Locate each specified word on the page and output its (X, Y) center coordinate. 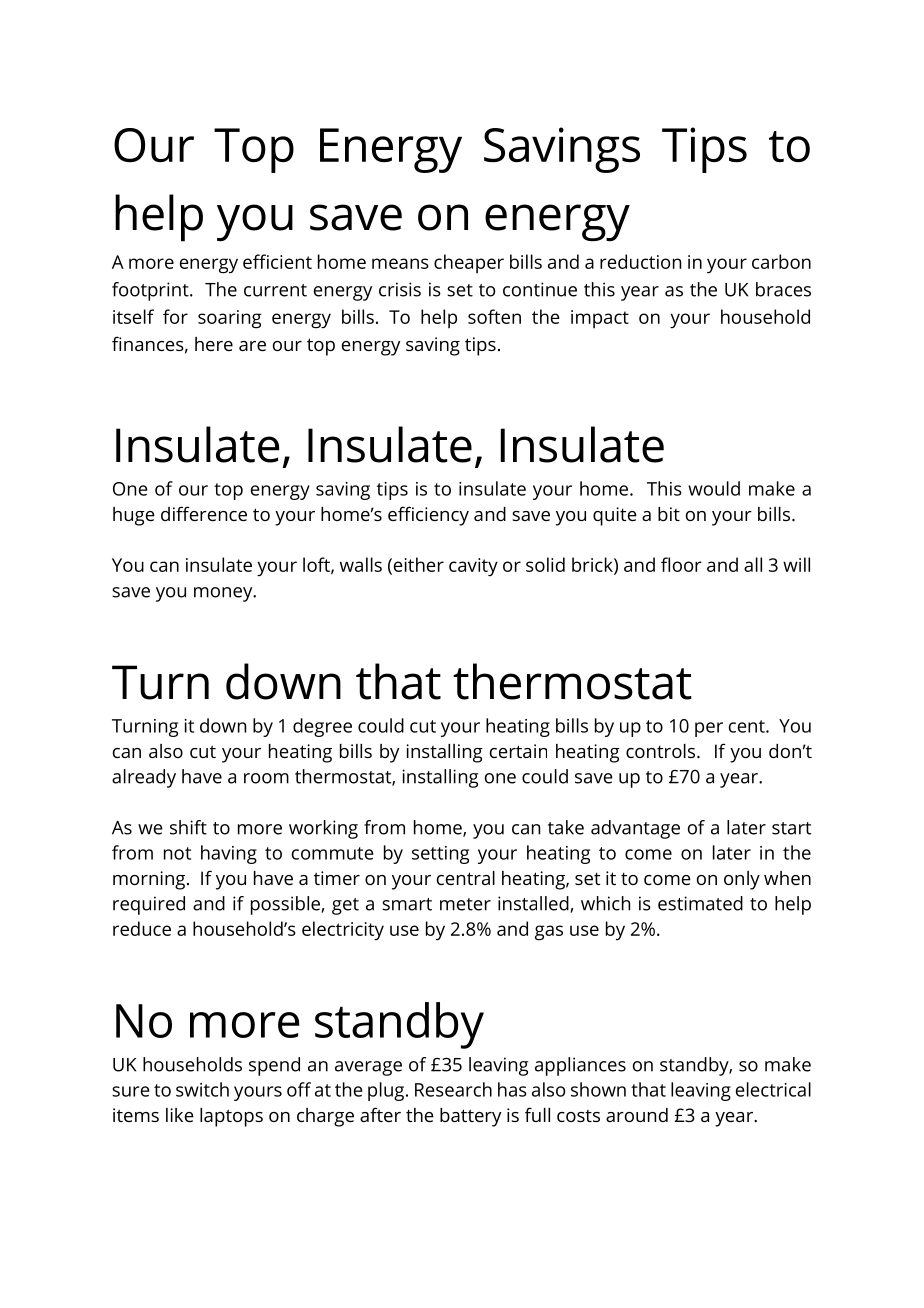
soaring (230, 319)
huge (134, 516)
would (714, 488)
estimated (700, 903)
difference (204, 513)
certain (518, 751)
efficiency (428, 516)
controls (662, 751)
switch (202, 1089)
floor (681, 564)
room (266, 778)
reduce (142, 928)
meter (465, 904)
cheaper (469, 264)
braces (783, 289)
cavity (473, 567)
